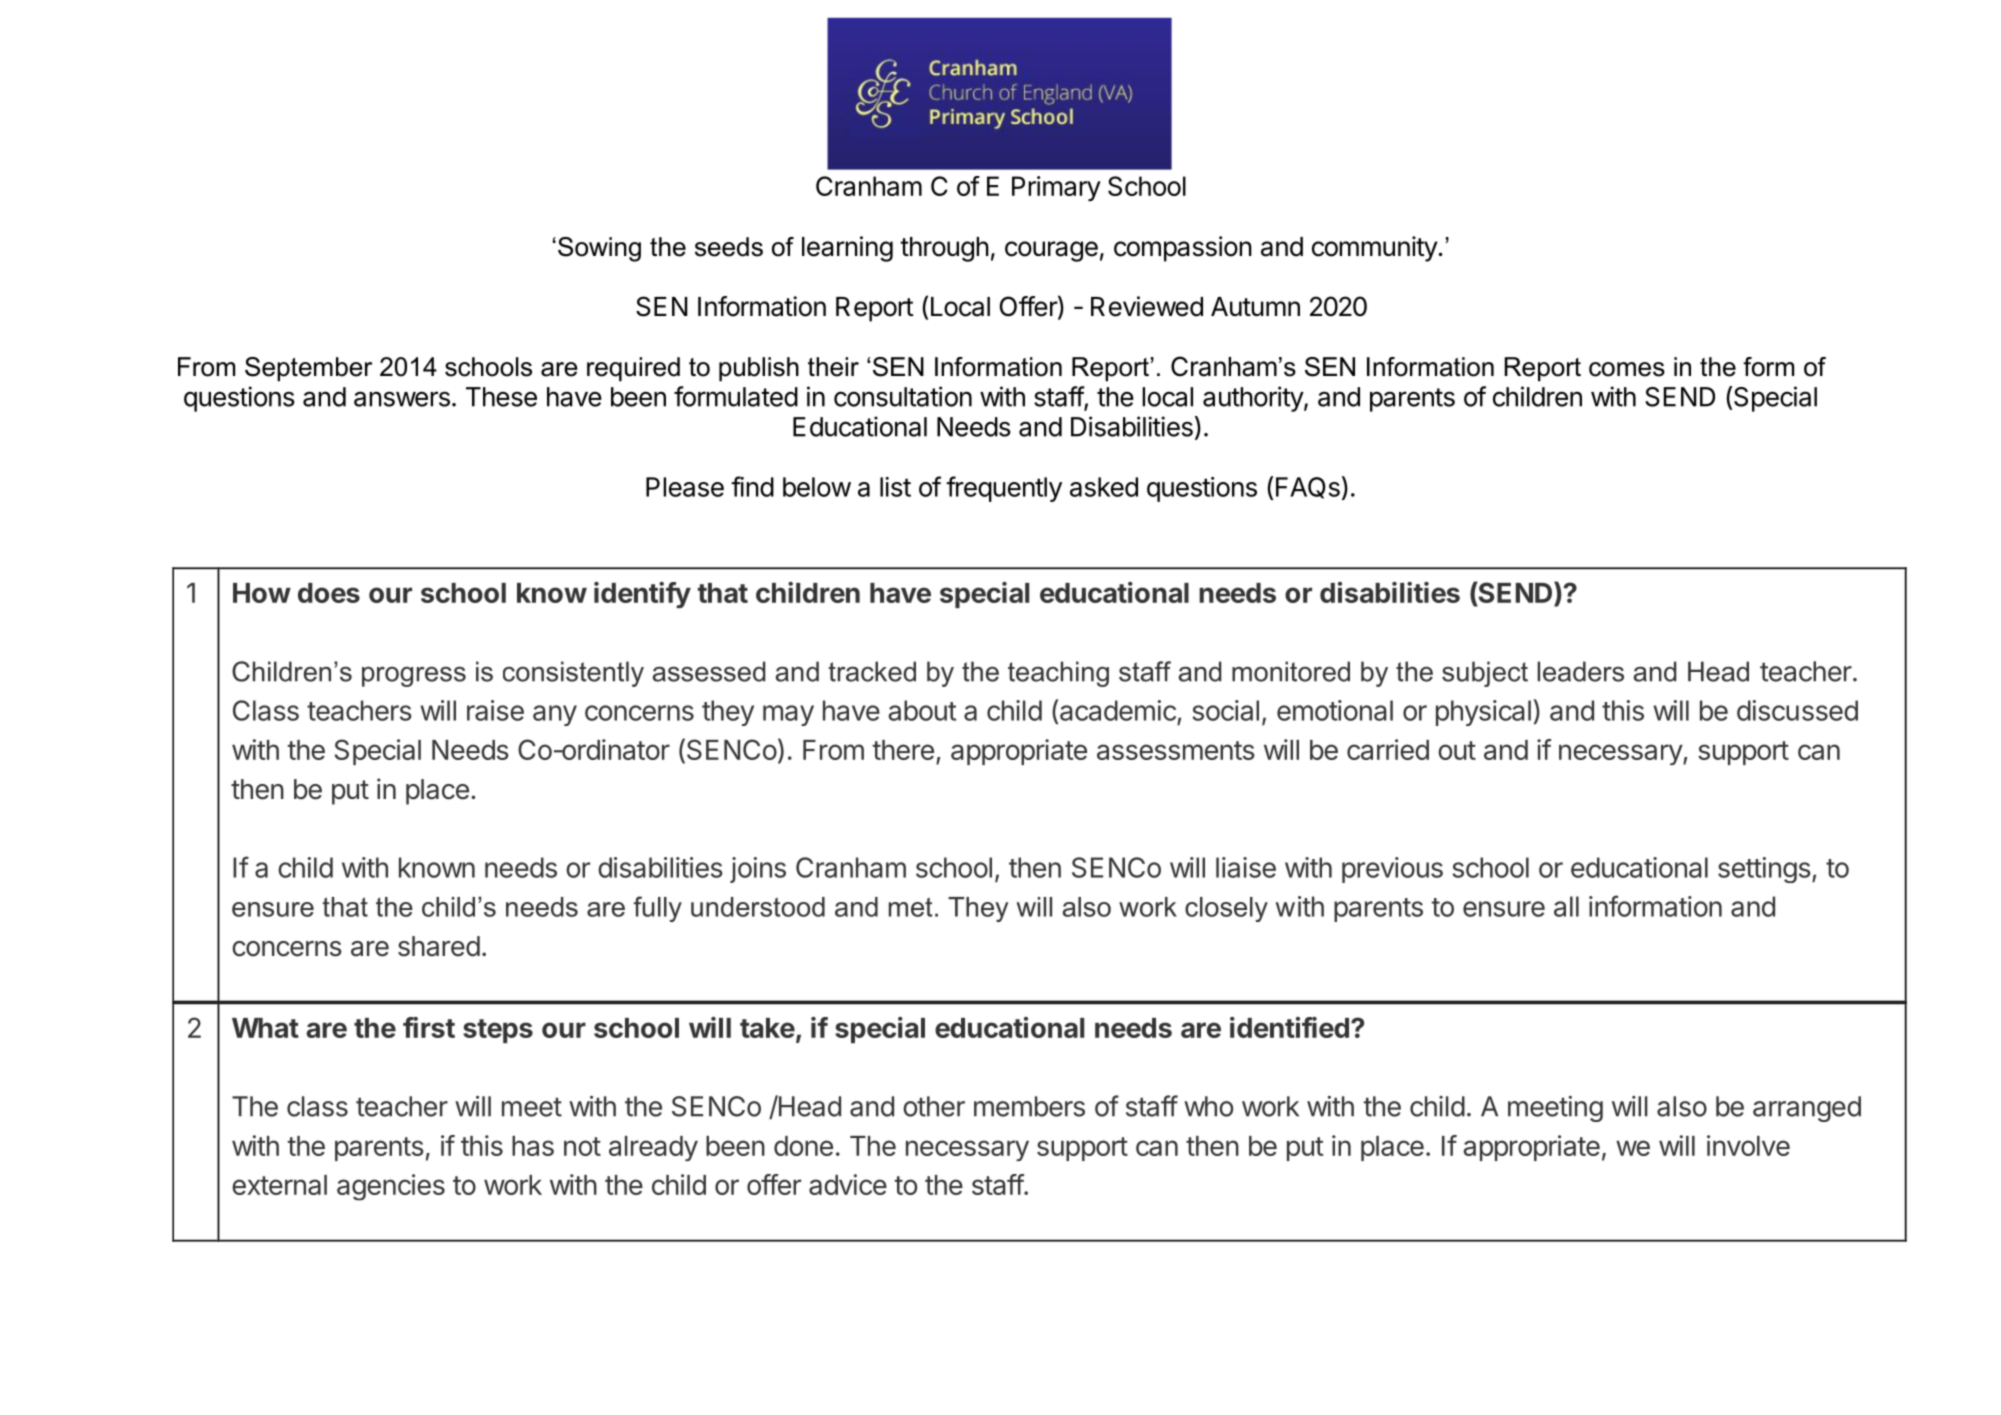 Image resolution: width=2001 pixels, height=1415 pixels. Describe the element at coordinates (402, 399) in the document. I see `answers` at that location.
